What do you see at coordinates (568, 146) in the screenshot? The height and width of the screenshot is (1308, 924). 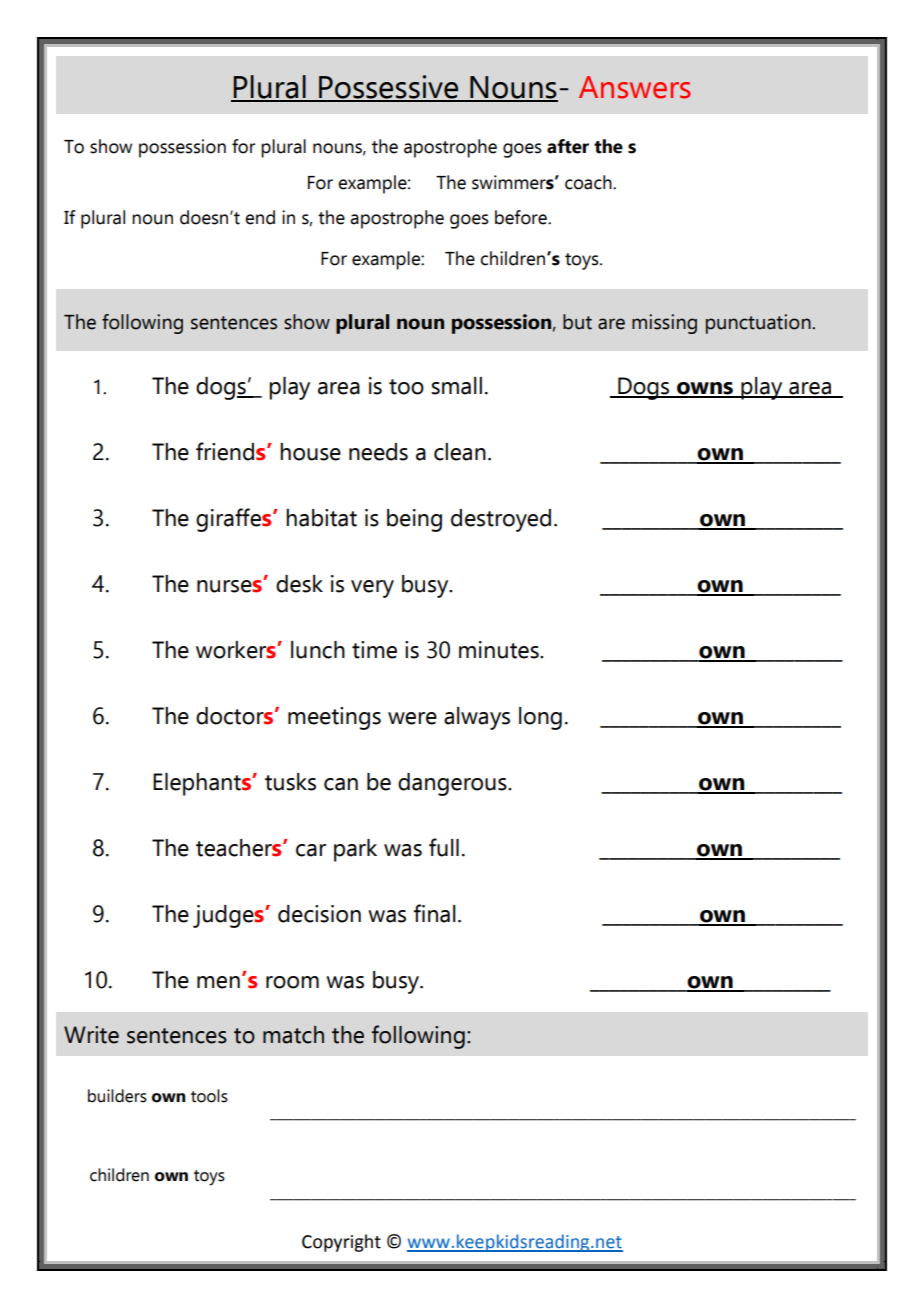 I see `after` at bounding box center [568, 146].
